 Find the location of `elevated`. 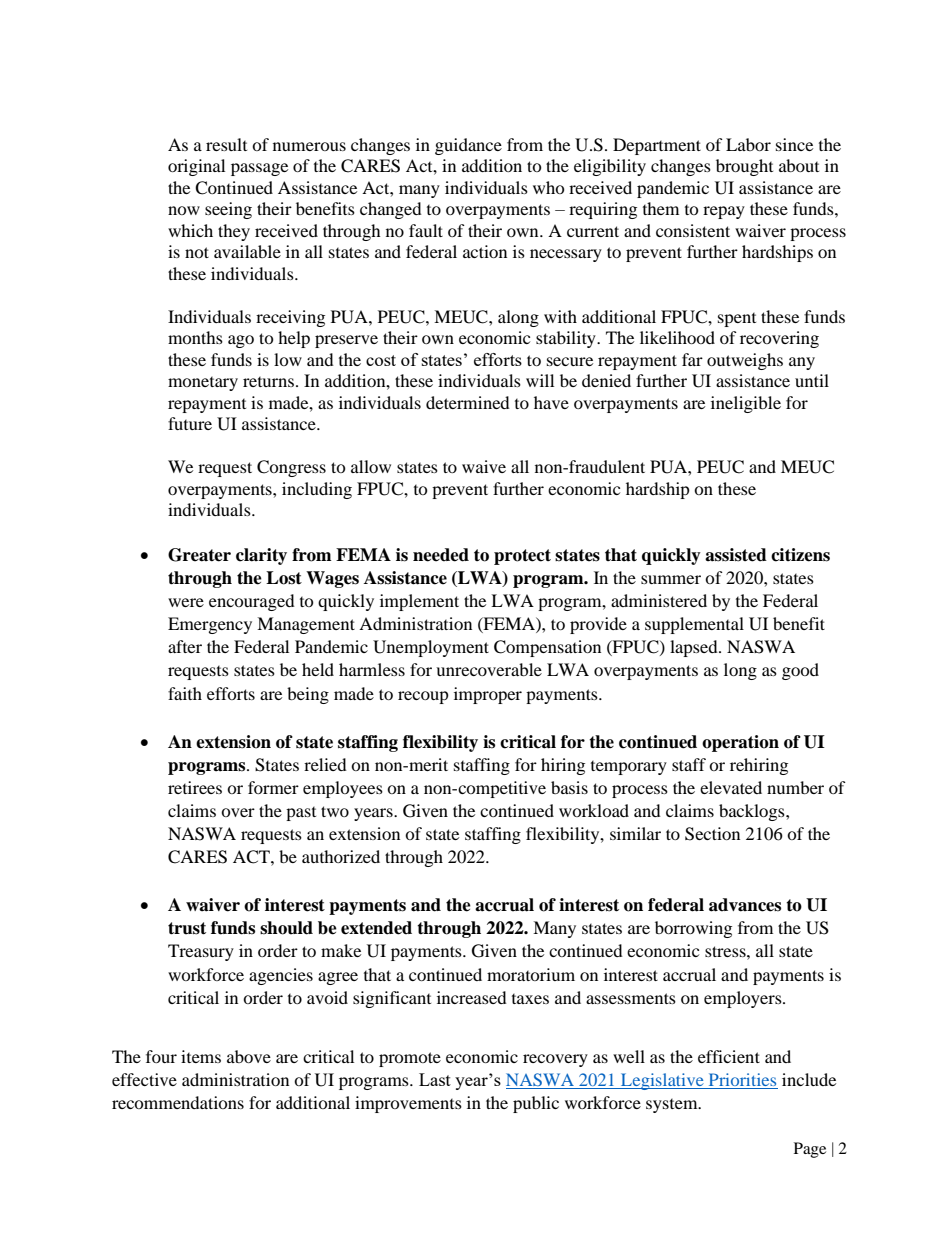

elevated is located at coordinates (731, 787).
